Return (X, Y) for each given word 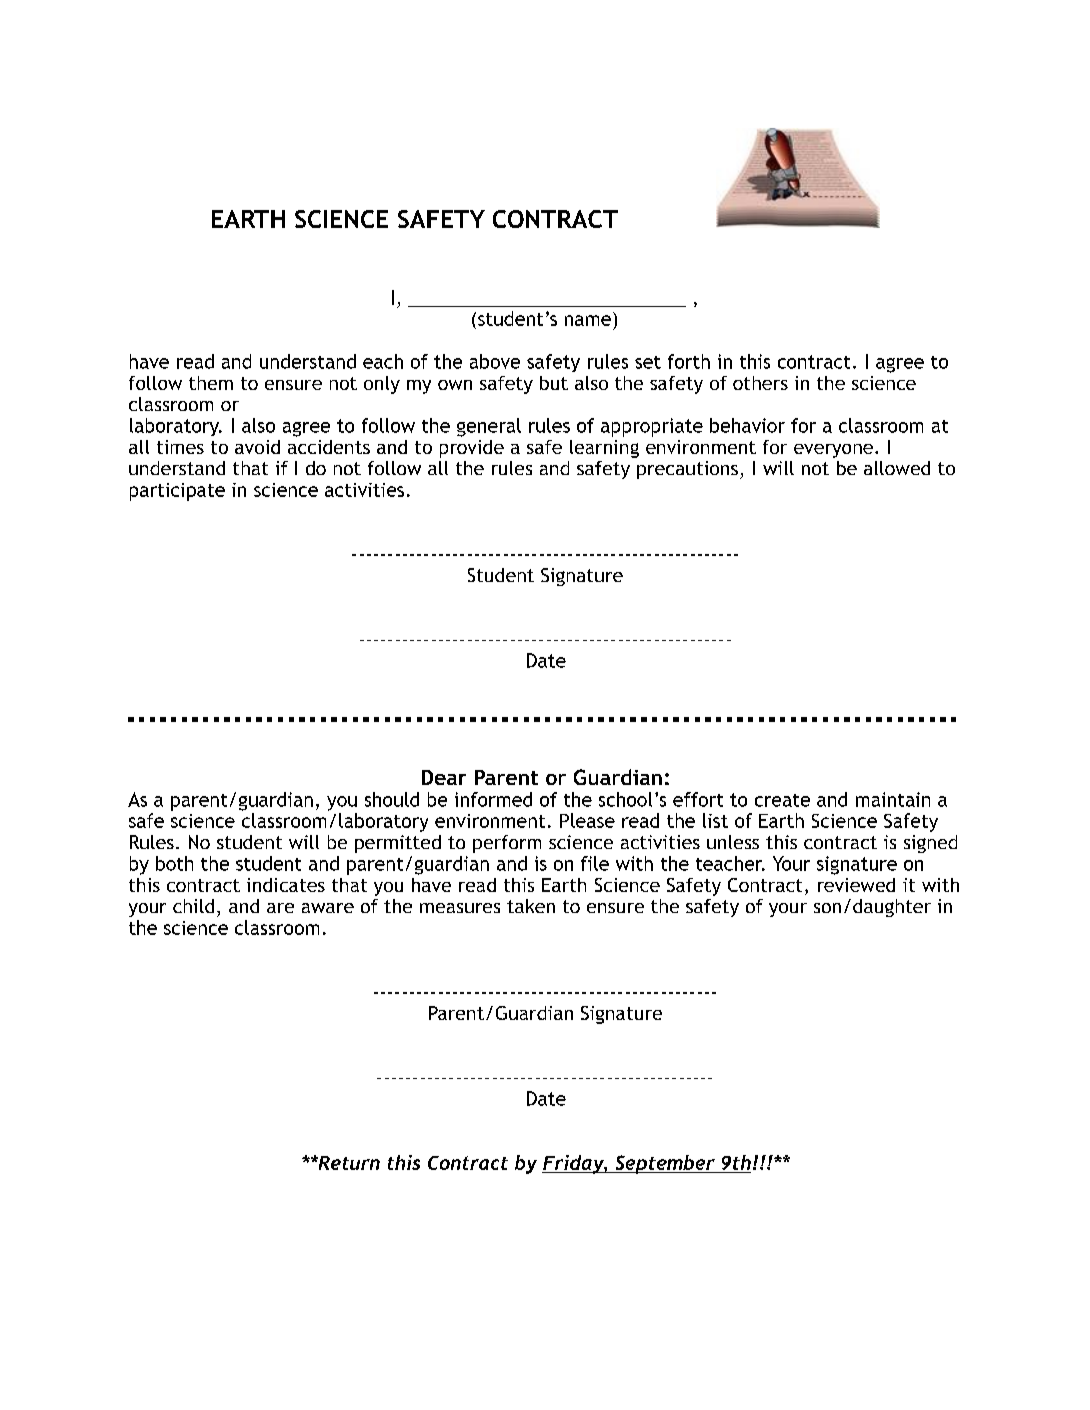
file (595, 863)
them (211, 383)
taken (531, 906)
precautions (687, 470)
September (665, 1164)
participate (177, 492)
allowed (897, 468)
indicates (286, 885)
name (588, 320)
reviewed (856, 885)
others (760, 383)
